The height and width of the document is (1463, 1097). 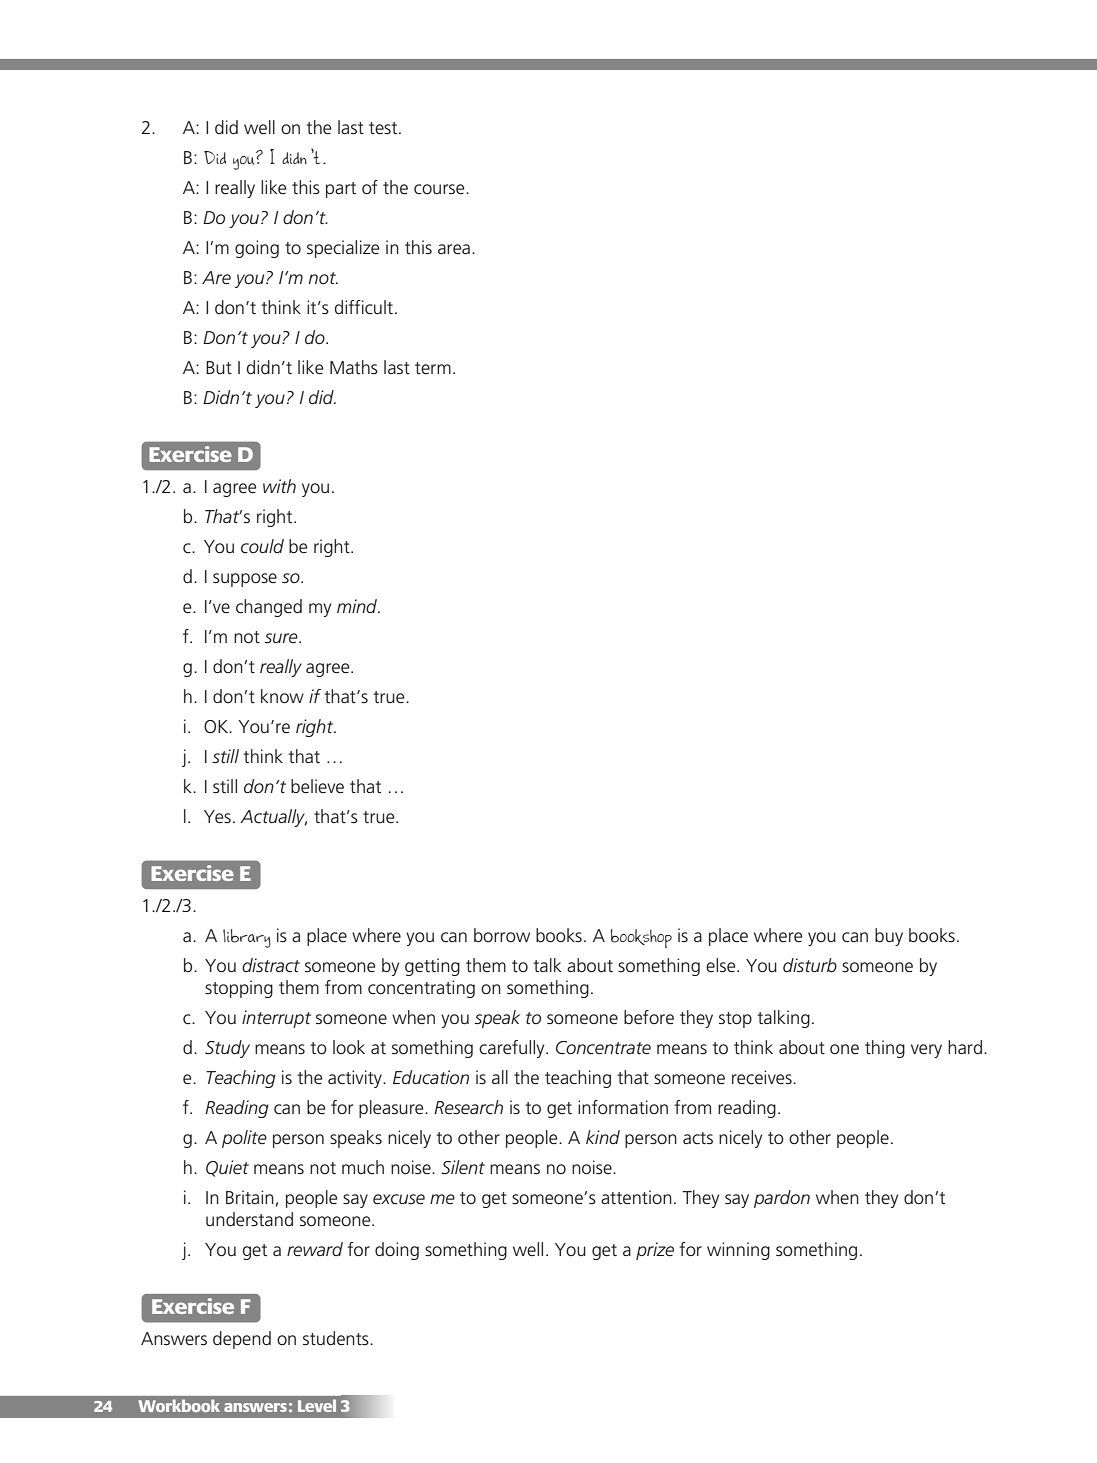 What do you see at coordinates (354, 367) in the document?
I see `Maths` at bounding box center [354, 367].
